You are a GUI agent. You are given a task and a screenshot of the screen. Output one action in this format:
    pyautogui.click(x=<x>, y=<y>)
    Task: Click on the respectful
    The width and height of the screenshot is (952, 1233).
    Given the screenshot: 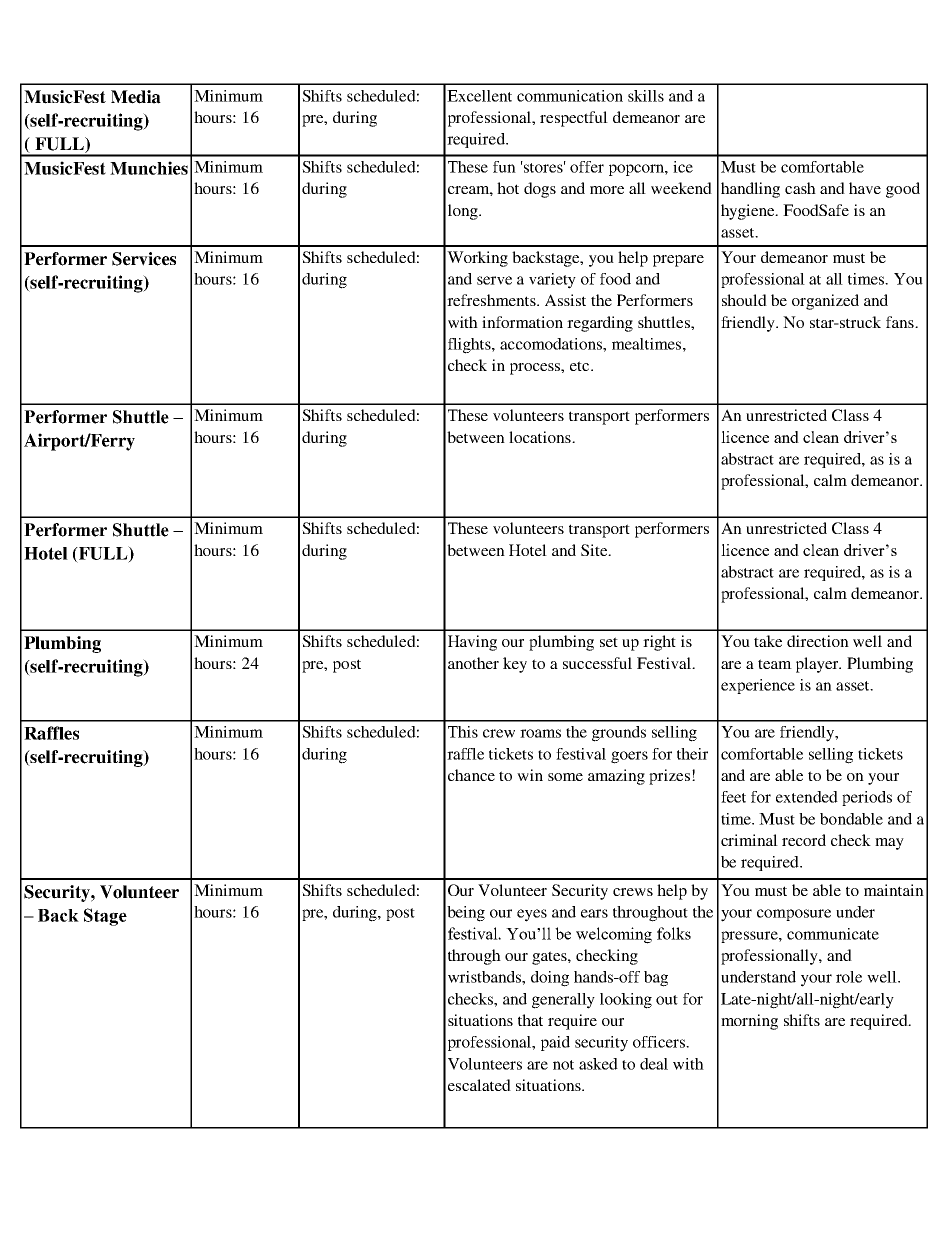 What is the action you would take?
    pyautogui.click(x=574, y=119)
